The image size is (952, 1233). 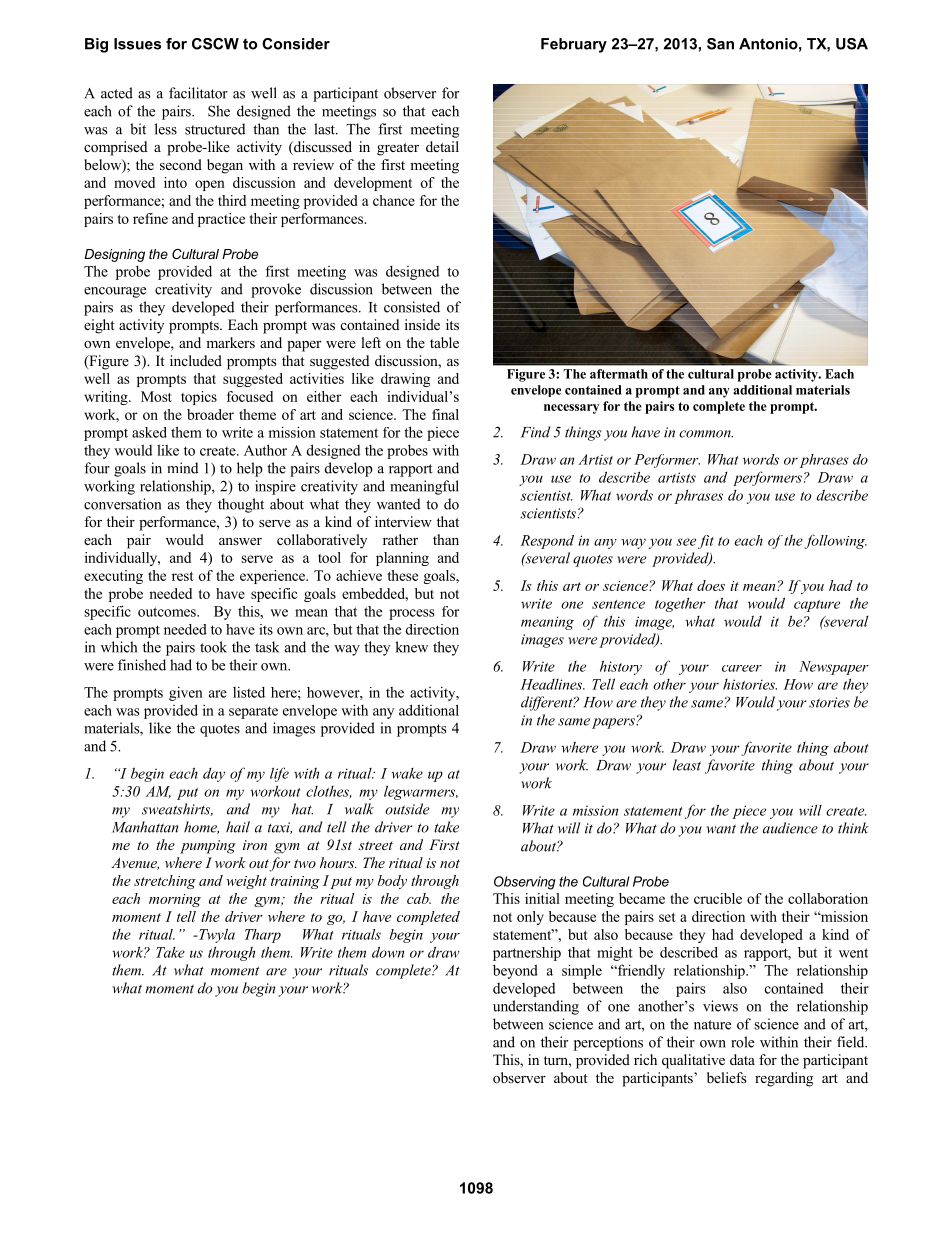 I want to click on rest, so click(x=183, y=576).
